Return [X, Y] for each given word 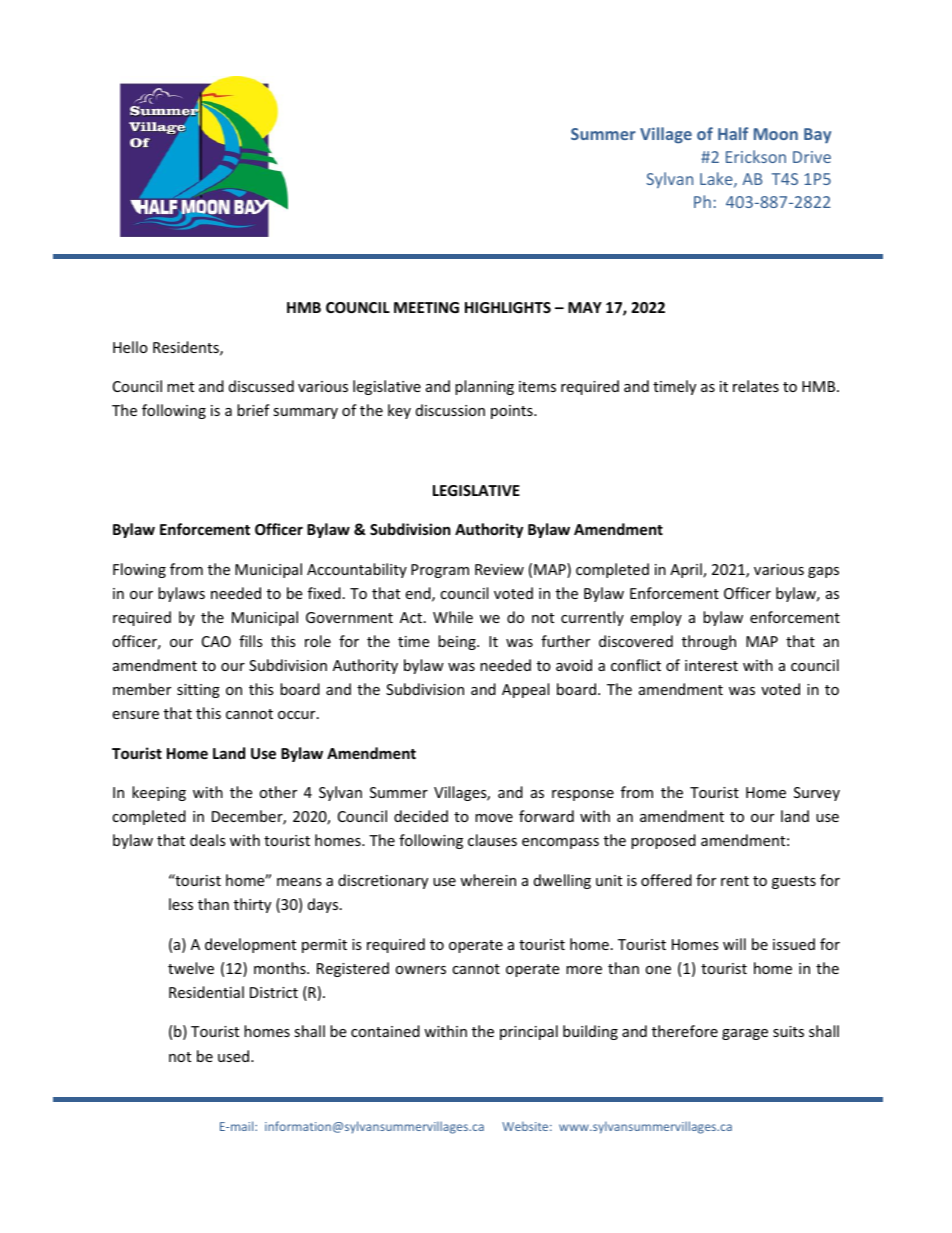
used [235, 1056]
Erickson [756, 156]
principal [529, 1032]
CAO [216, 641]
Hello [130, 347]
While [453, 617]
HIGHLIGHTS [508, 307]
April [687, 570]
